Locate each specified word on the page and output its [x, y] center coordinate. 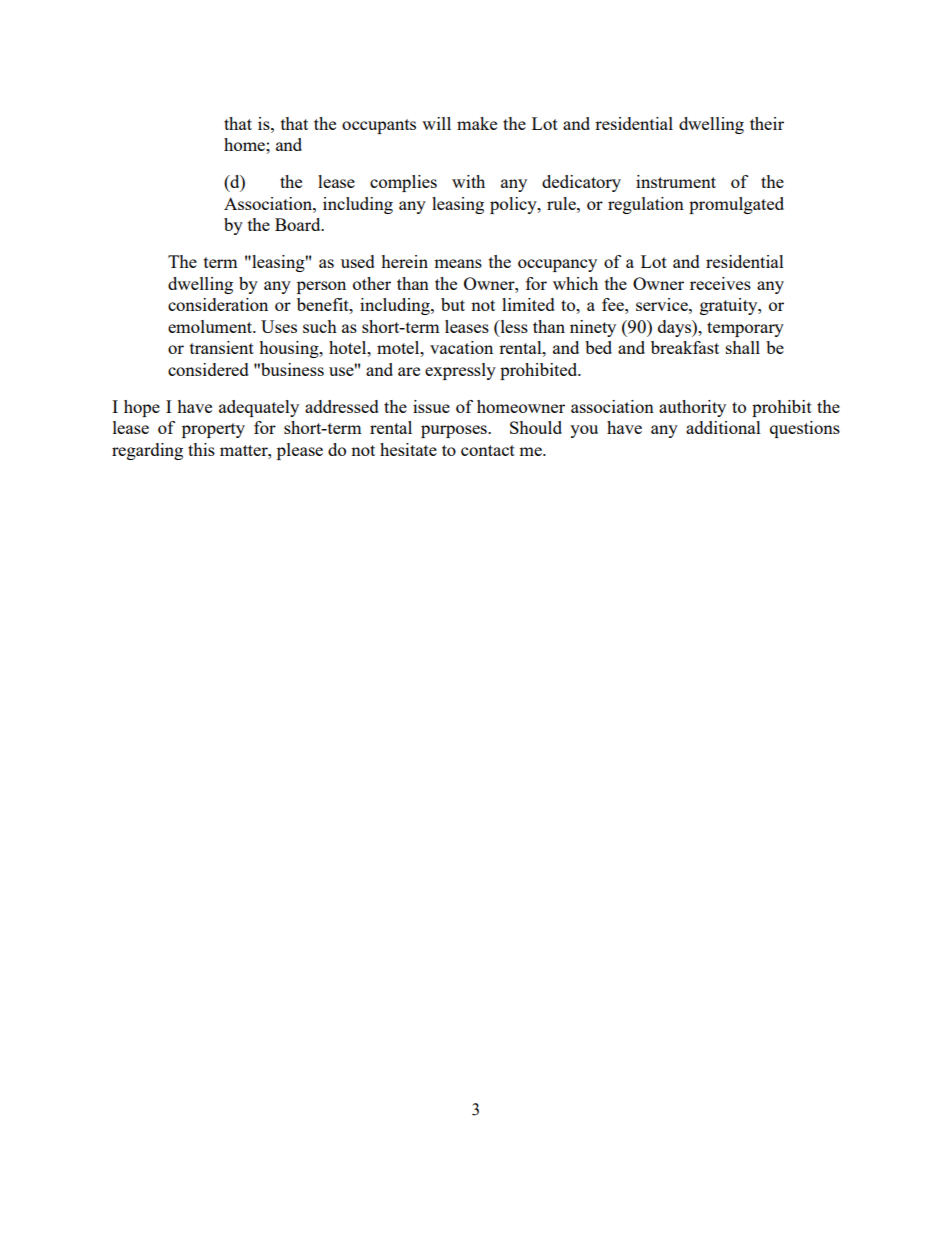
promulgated [736, 205]
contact [488, 450]
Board [299, 224]
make [477, 123]
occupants [379, 126]
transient [222, 347]
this [201, 449]
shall [743, 347]
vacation [461, 347]
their [767, 123]
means [458, 263]
